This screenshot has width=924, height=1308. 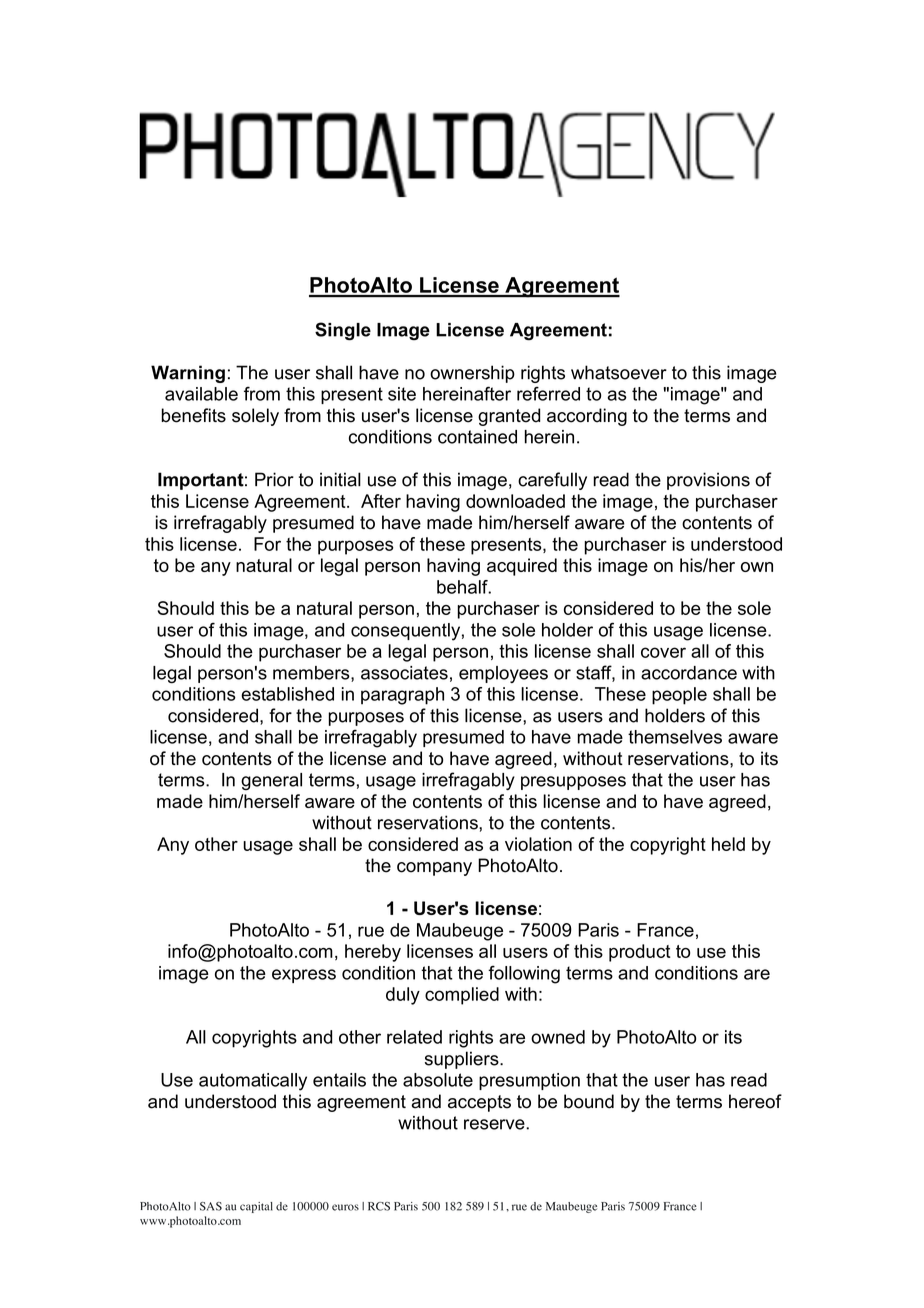 What do you see at coordinates (503, 674) in the screenshot?
I see `employees` at bounding box center [503, 674].
